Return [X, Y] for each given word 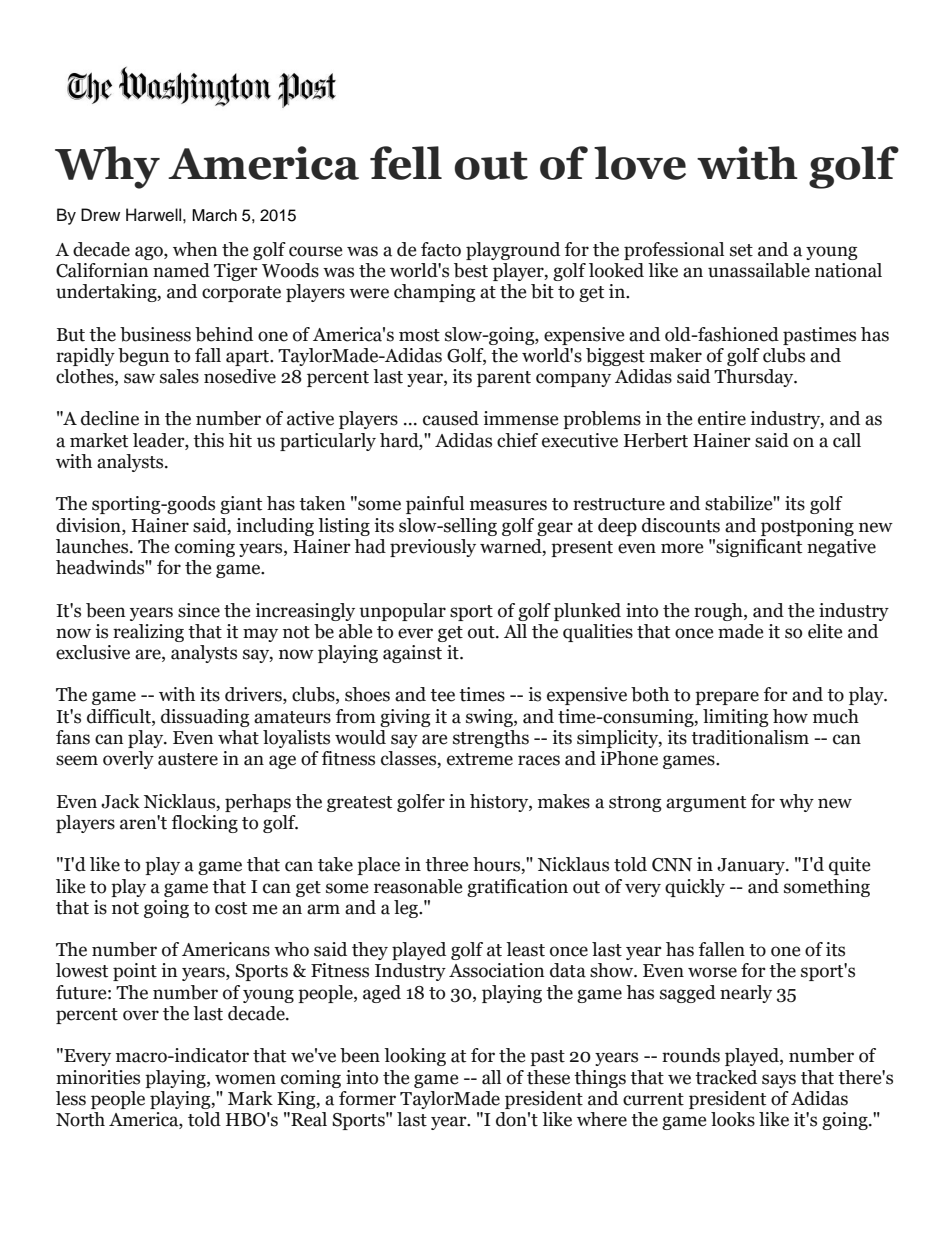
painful [435, 505]
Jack [120, 801]
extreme [480, 759]
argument [706, 804]
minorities [98, 1077]
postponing [807, 527]
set [741, 250]
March [214, 215]
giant [241, 505]
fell [406, 163]
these [548, 1077]
